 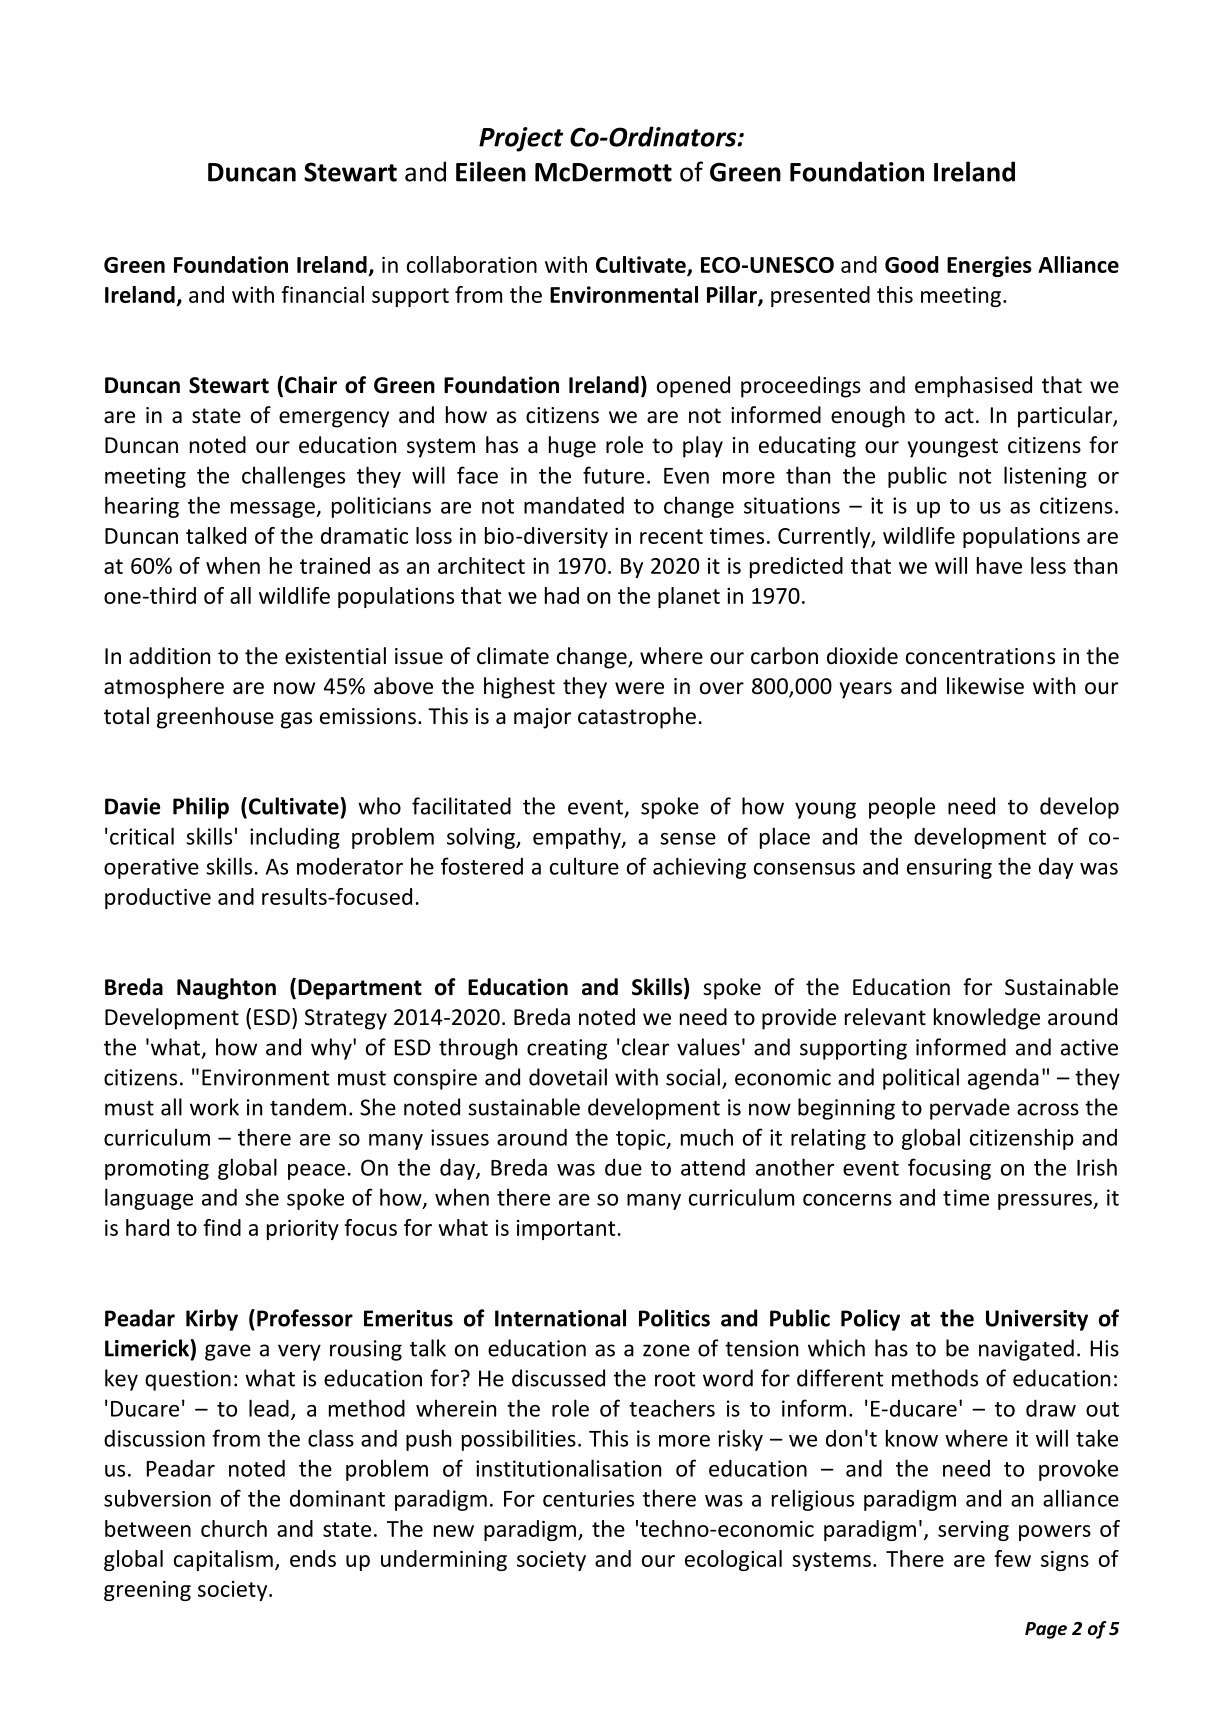 What do you see at coordinates (989, 266) in the image?
I see `Energies` at bounding box center [989, 266].
